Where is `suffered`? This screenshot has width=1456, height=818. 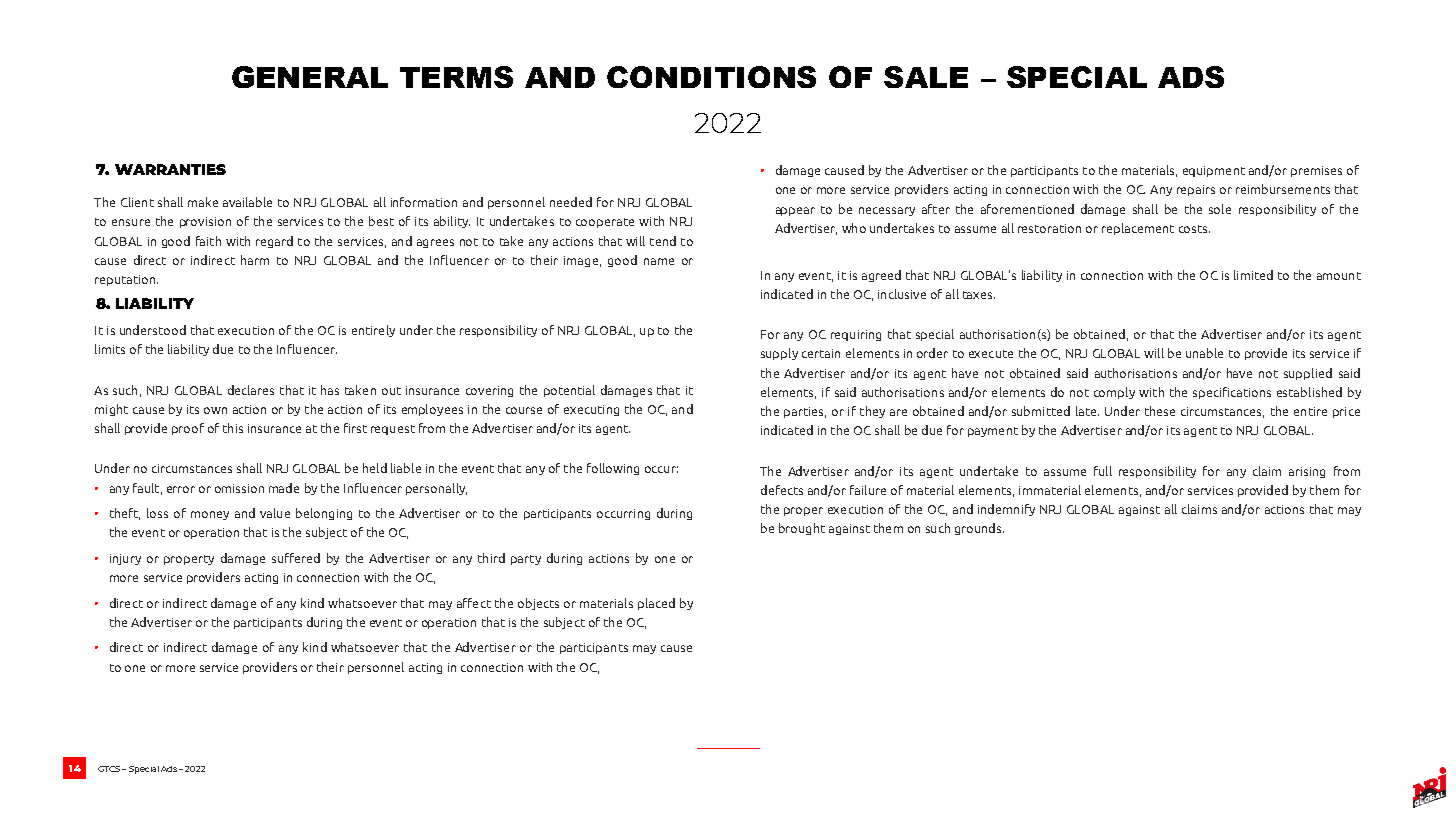 suffered is located at coordinates (296, 558).
